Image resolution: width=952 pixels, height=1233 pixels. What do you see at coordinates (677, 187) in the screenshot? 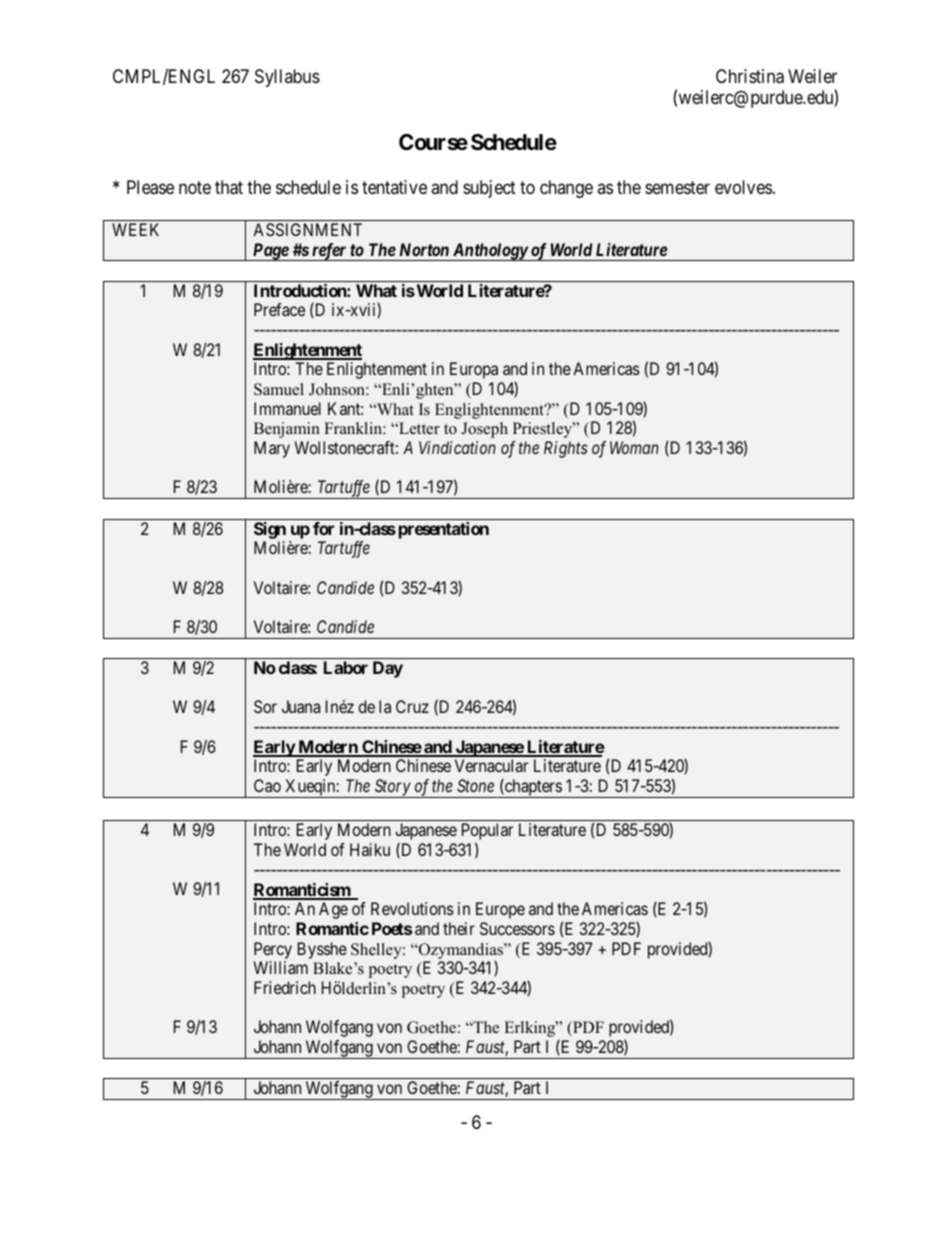
I see `semester` at bounding box center [677, 187].
